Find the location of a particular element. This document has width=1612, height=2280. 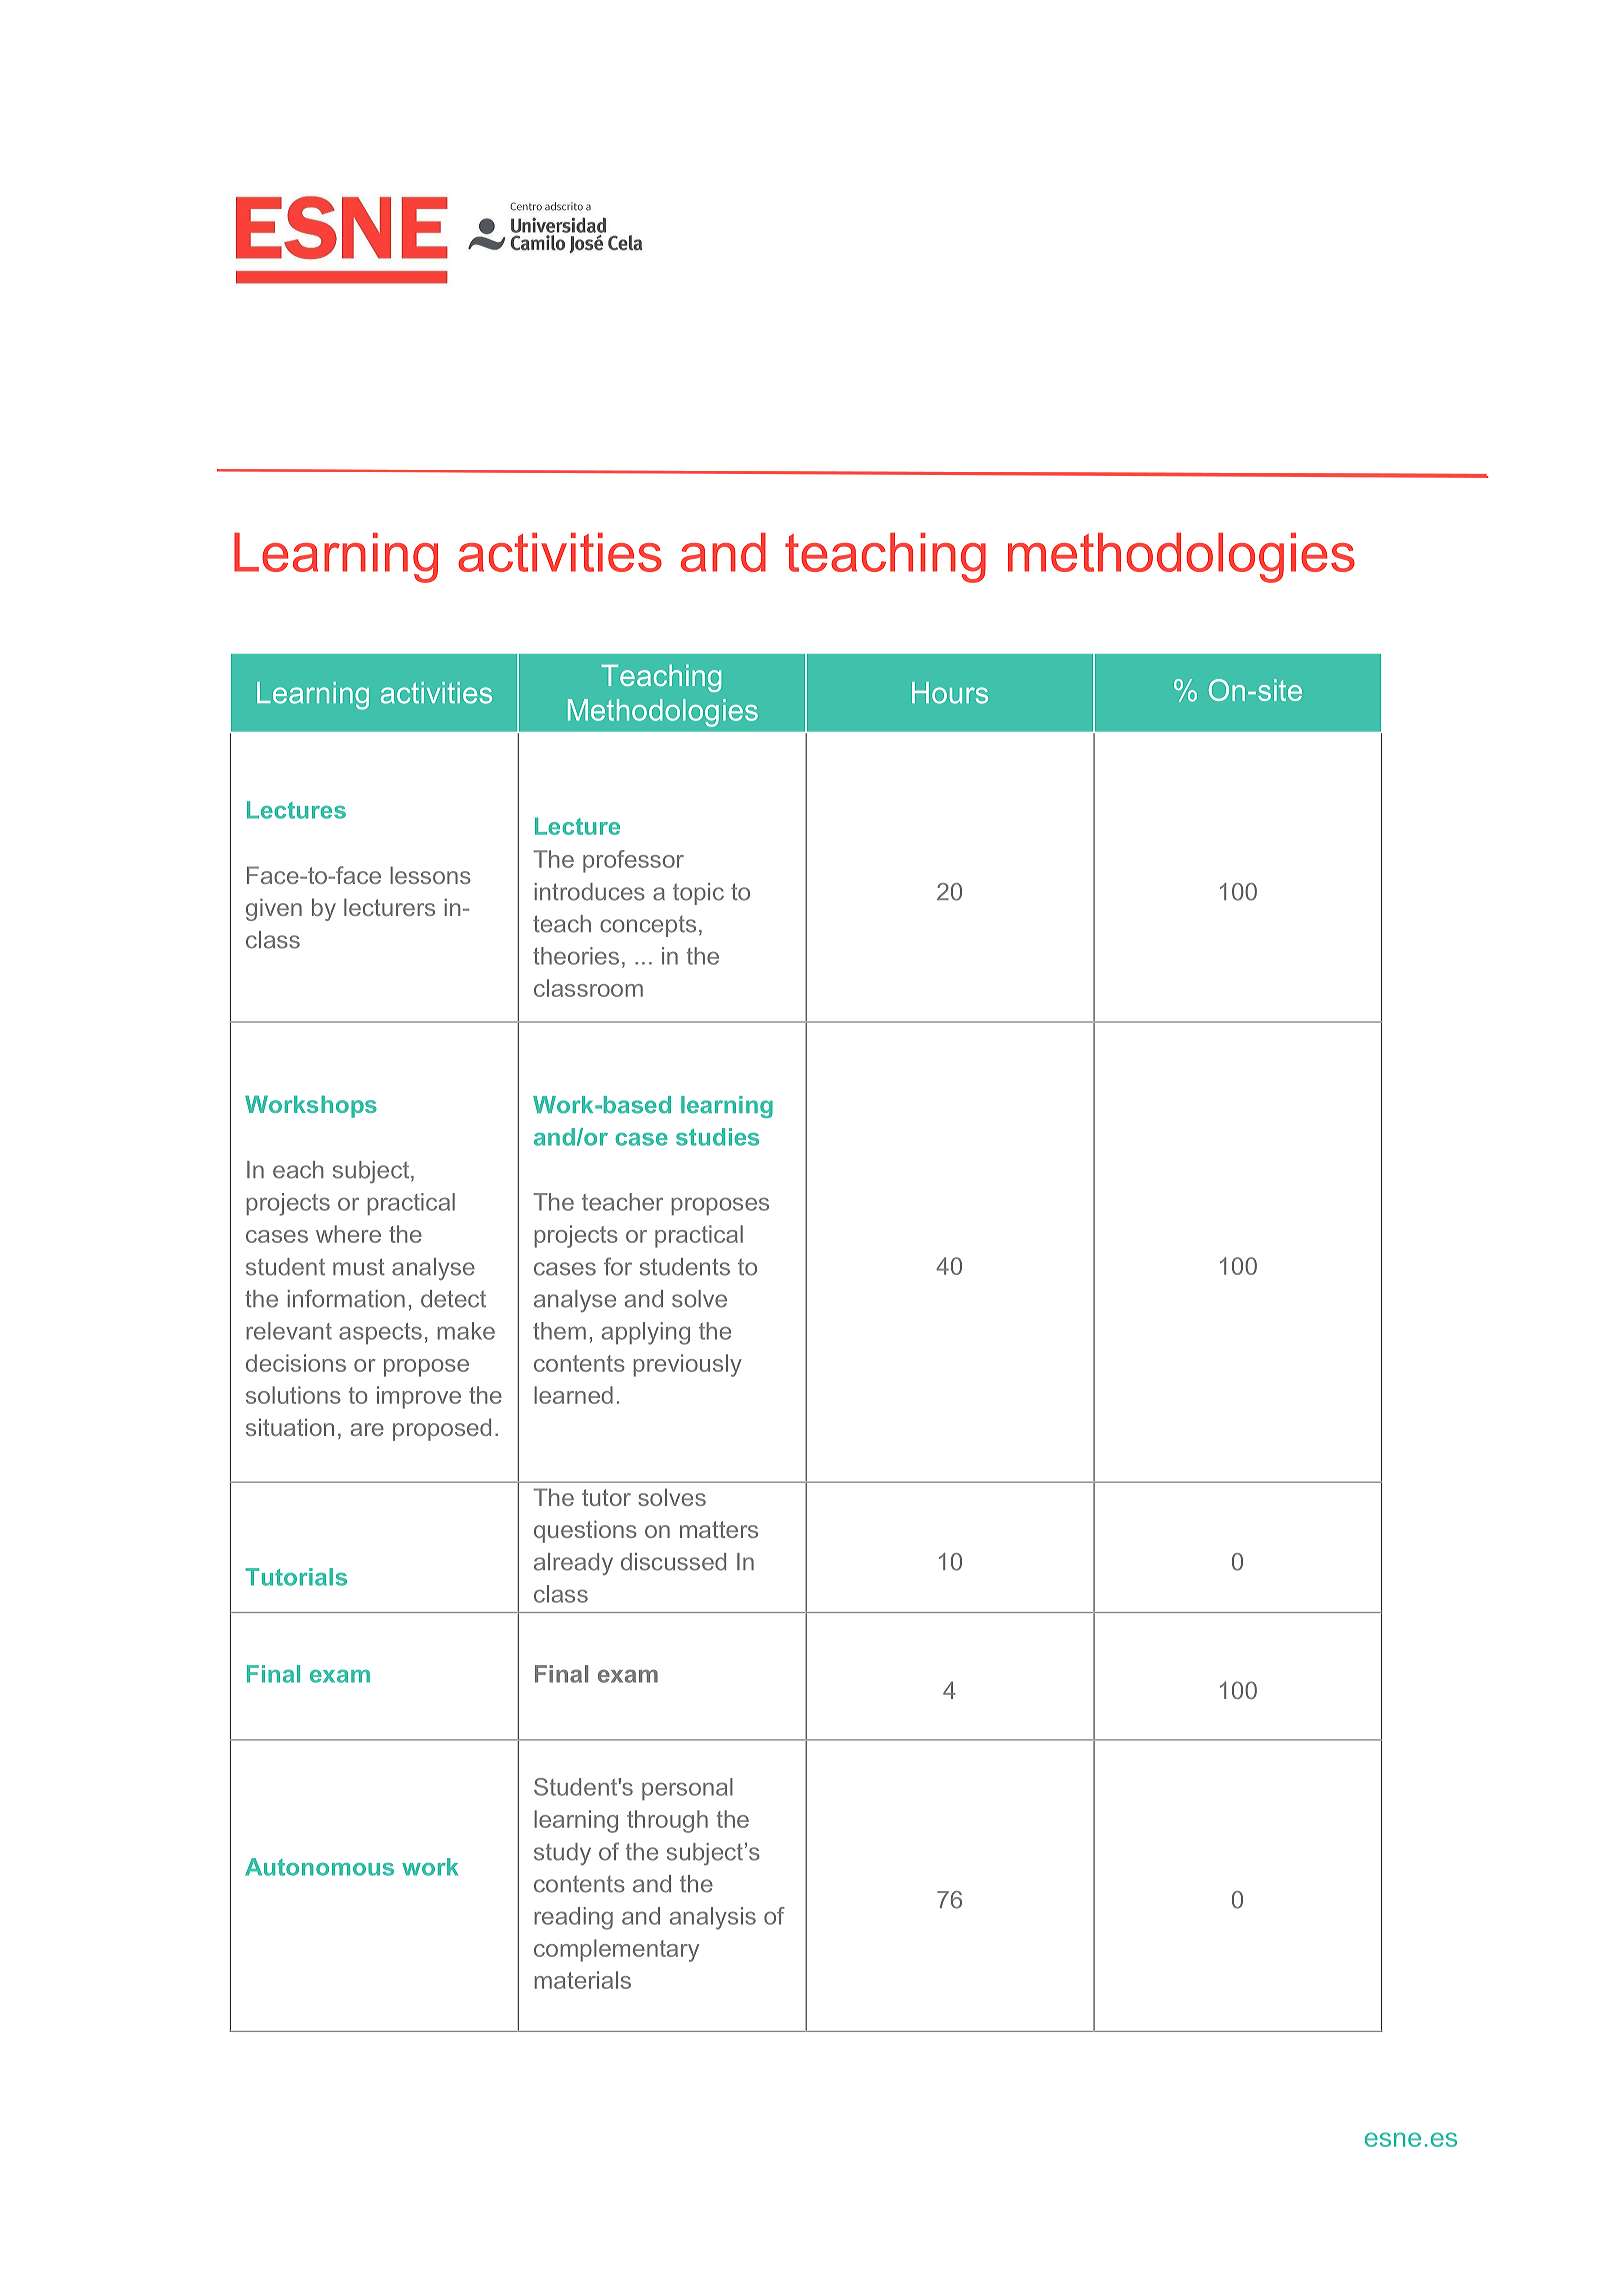

analysis is located at coordinates (713, 1918).
